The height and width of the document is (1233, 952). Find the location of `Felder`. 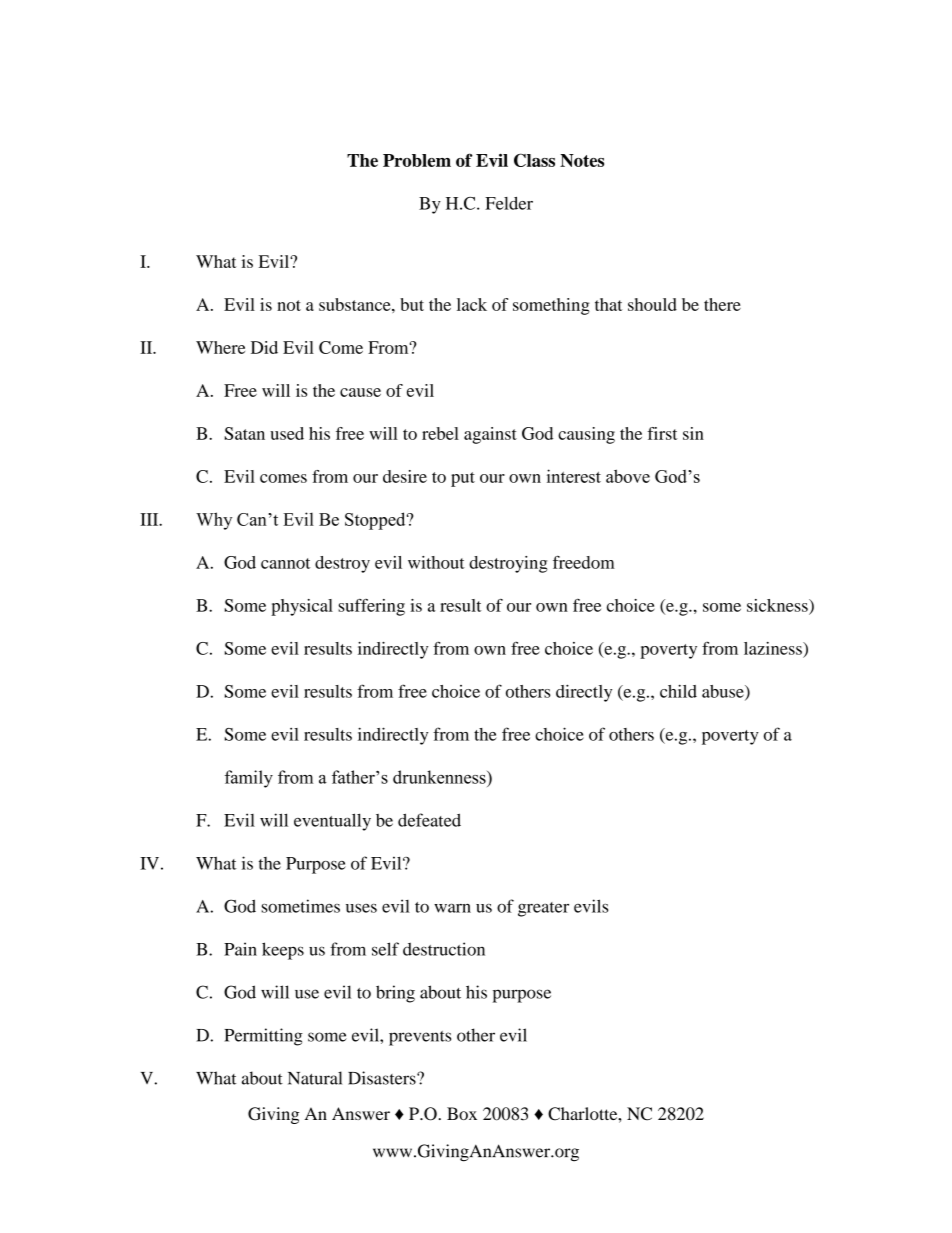

Felder is located at coordinates (509, 203).
